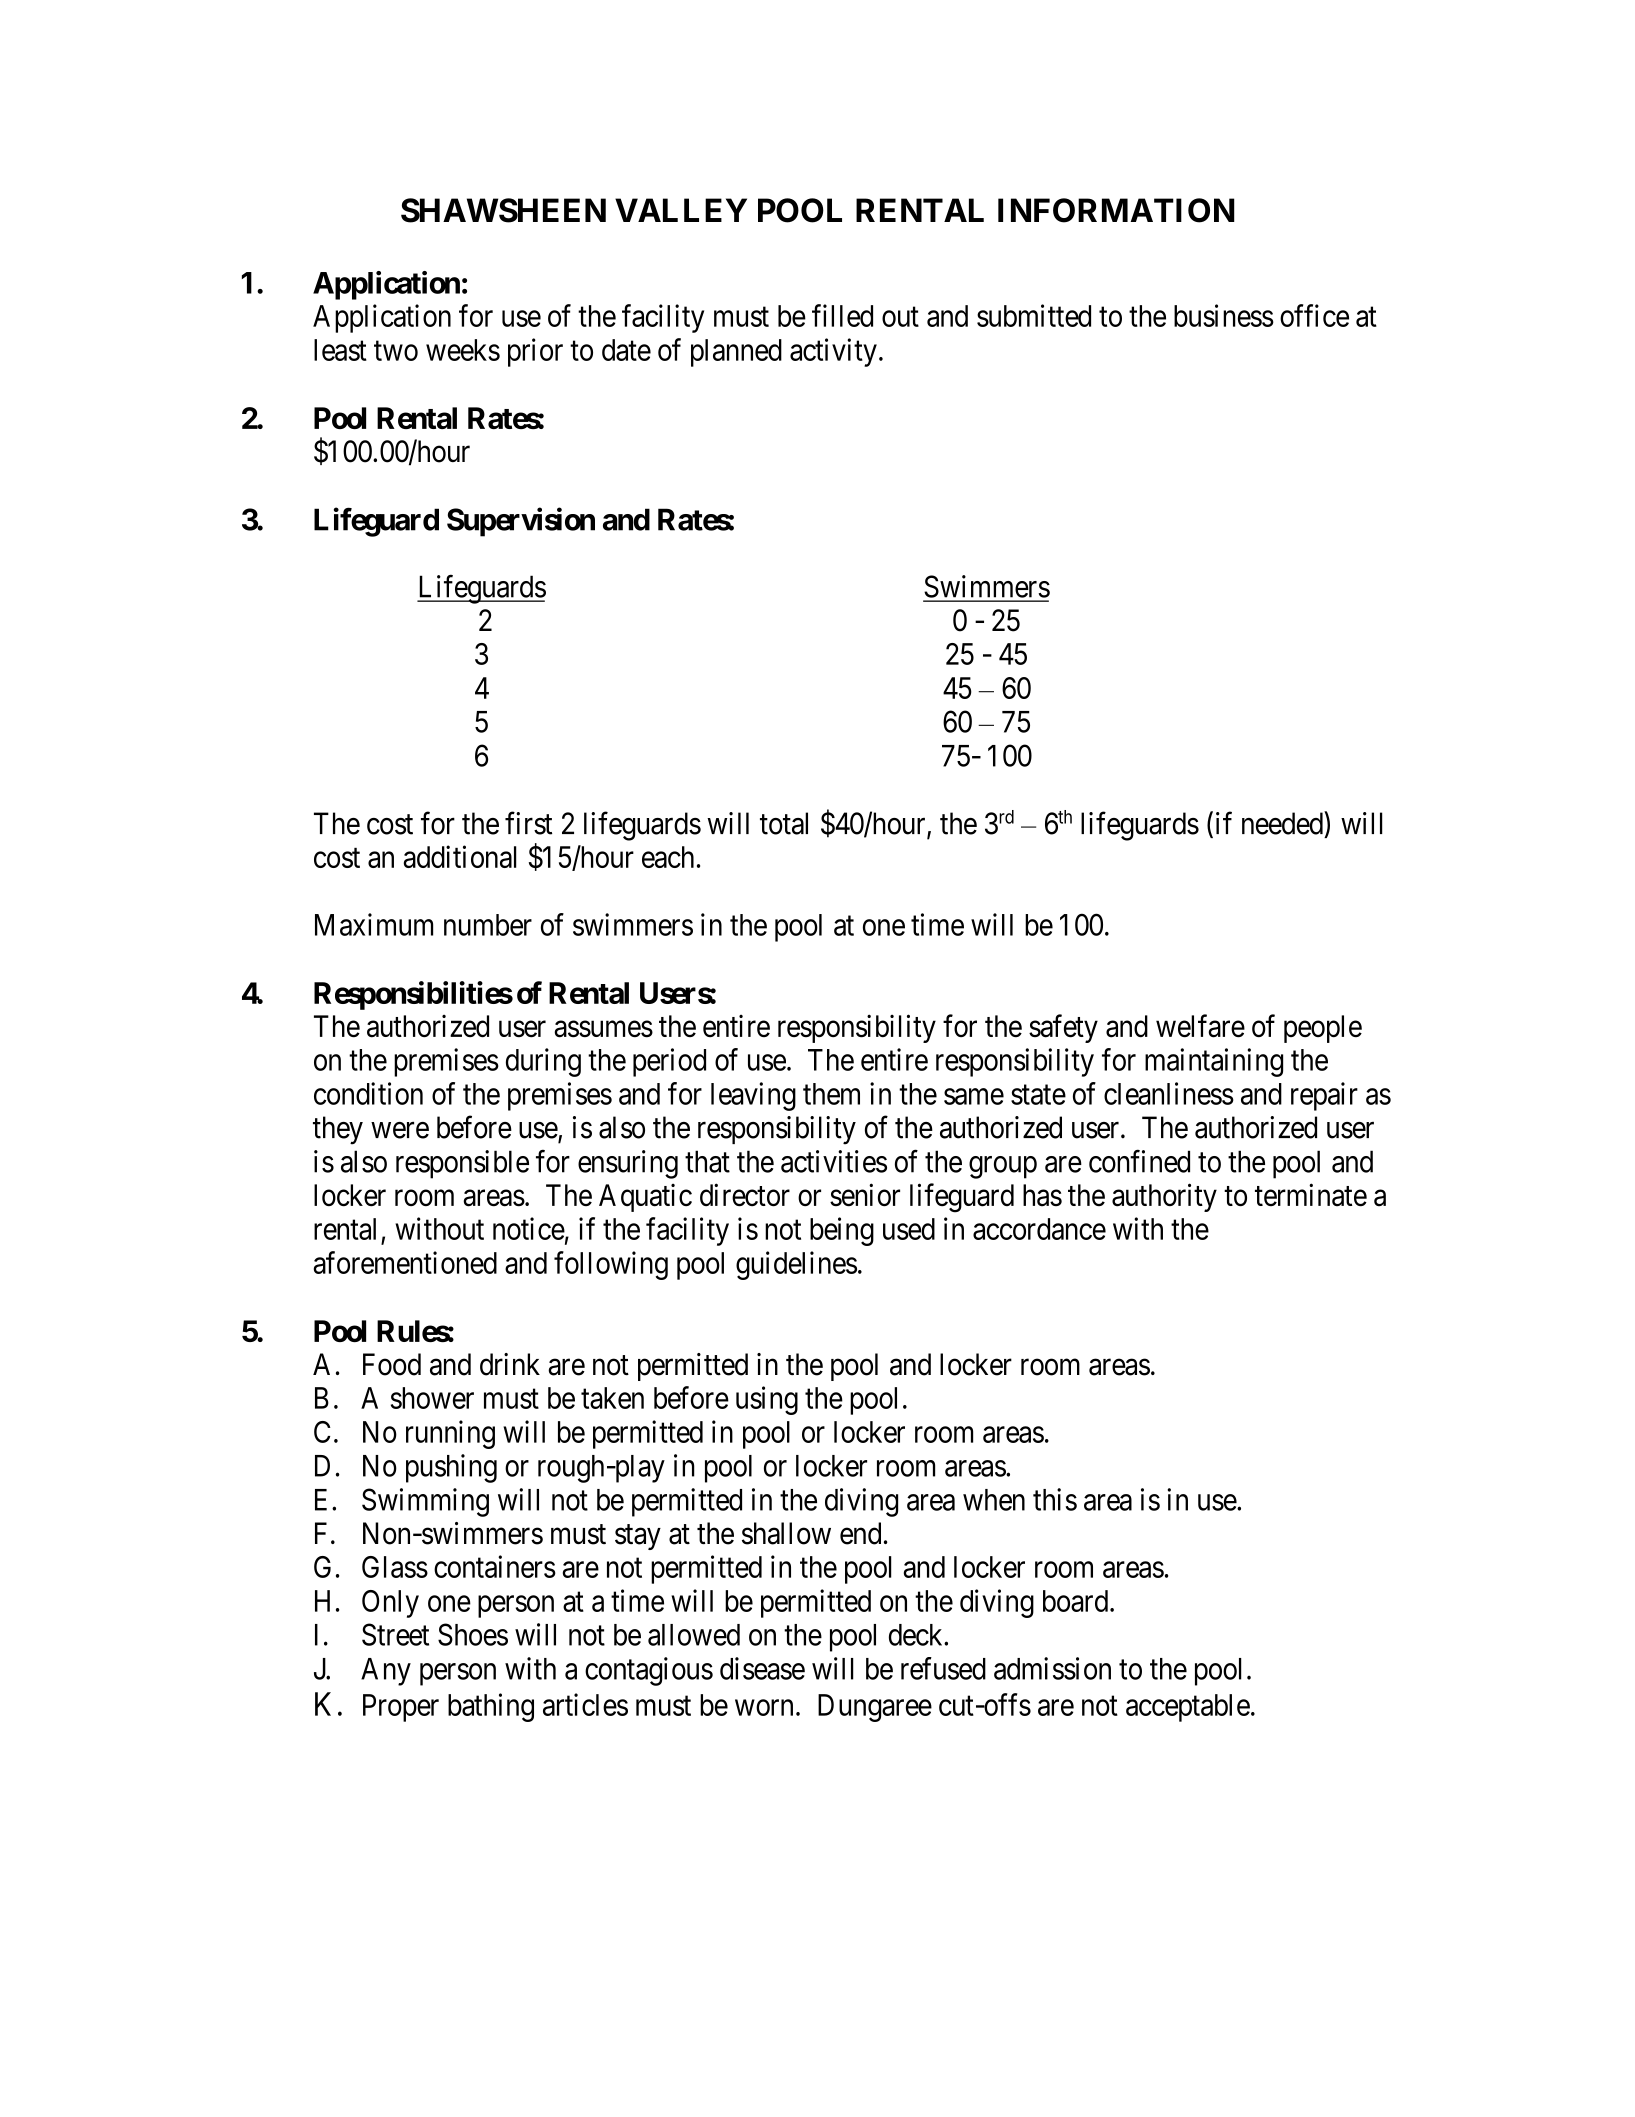 Image resolution: width=1635 pixels, height=2117 pixels. I want to click on bathing, so click(491, 1707).
